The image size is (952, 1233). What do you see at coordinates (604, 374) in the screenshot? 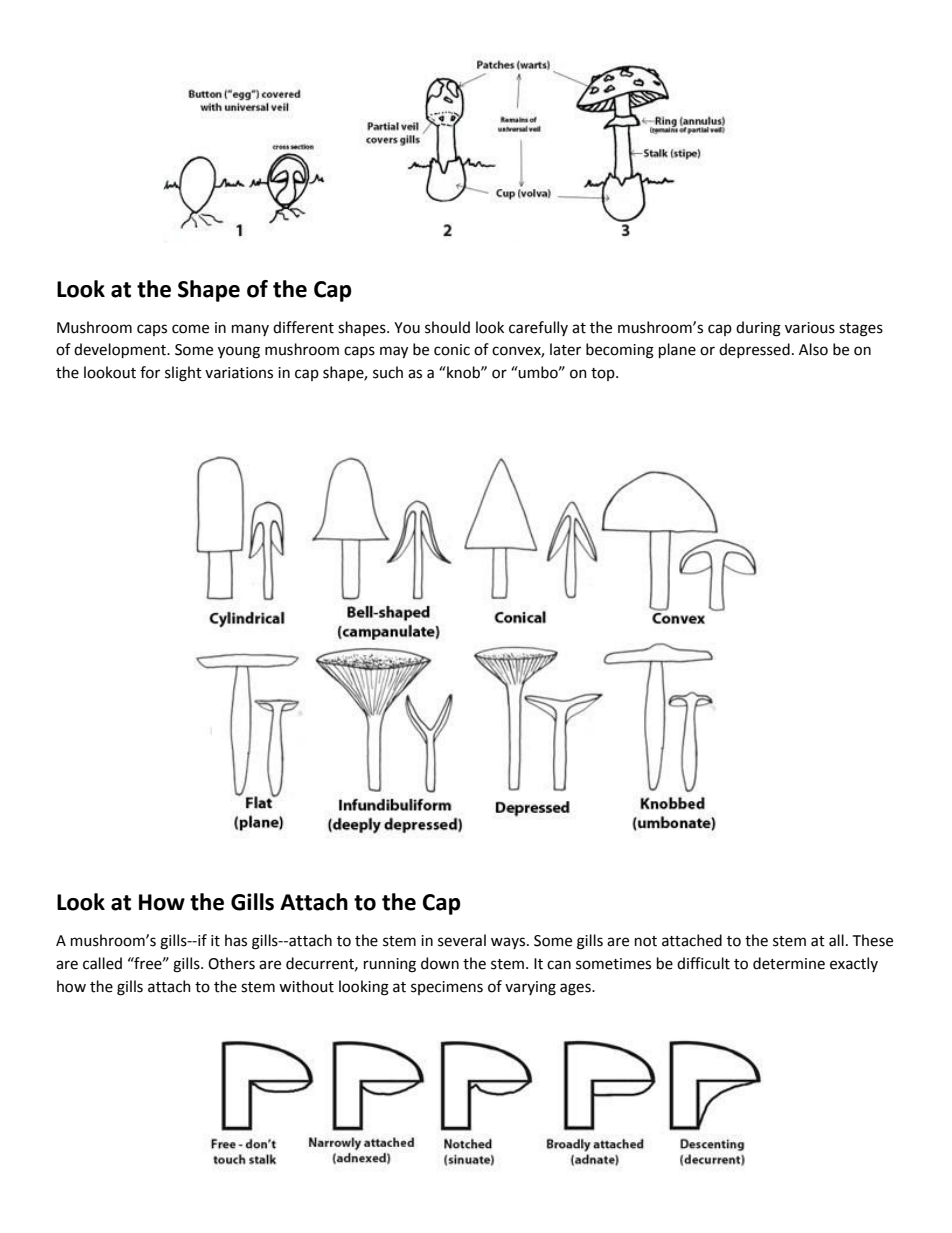
I see `top` at bounding box center [604, 374].
